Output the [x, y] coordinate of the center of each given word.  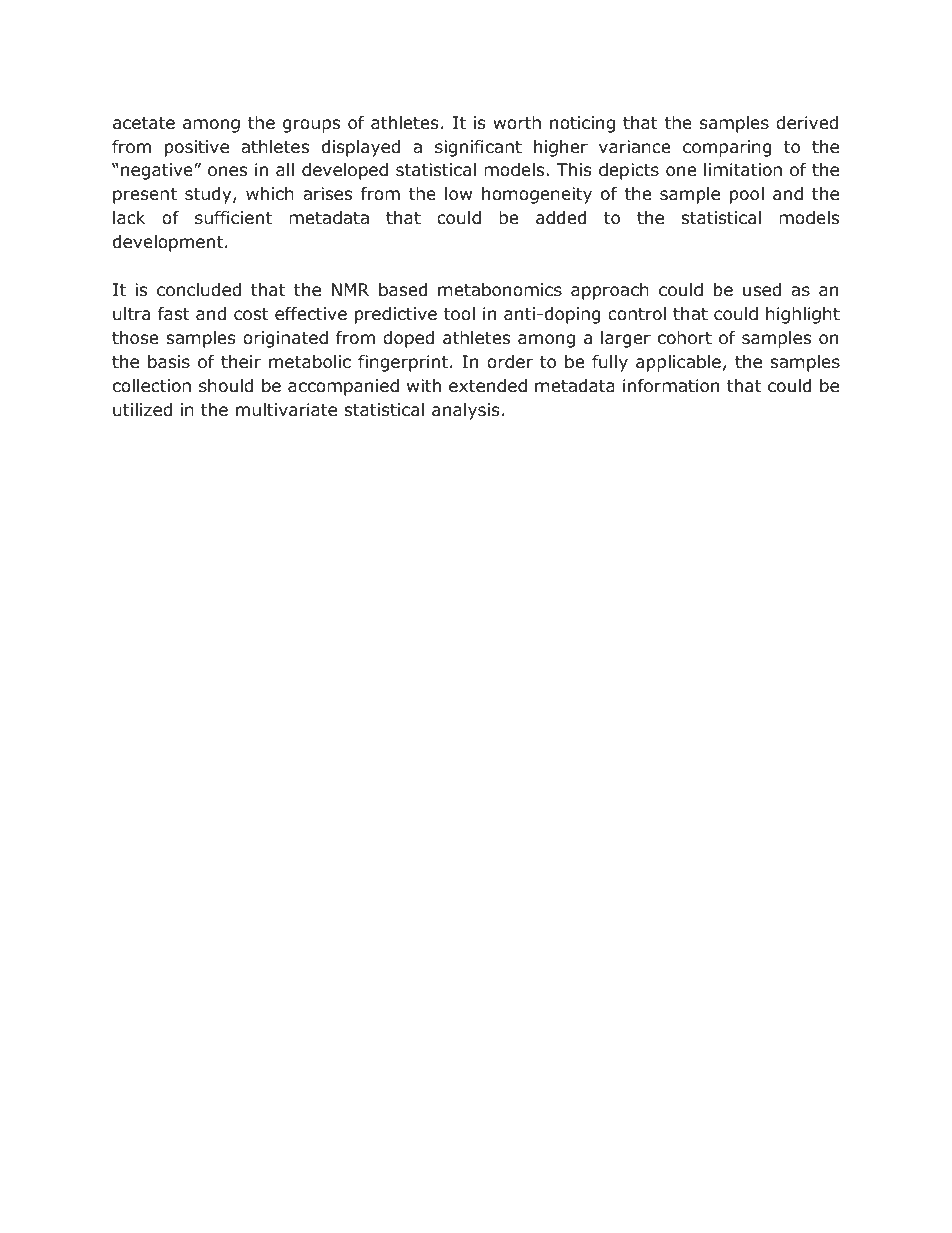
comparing [727, 148]
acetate [144, 123]
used [762, 290]
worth [517, 123]
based [403, 290]
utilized [142, 410]
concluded [199, 290]
